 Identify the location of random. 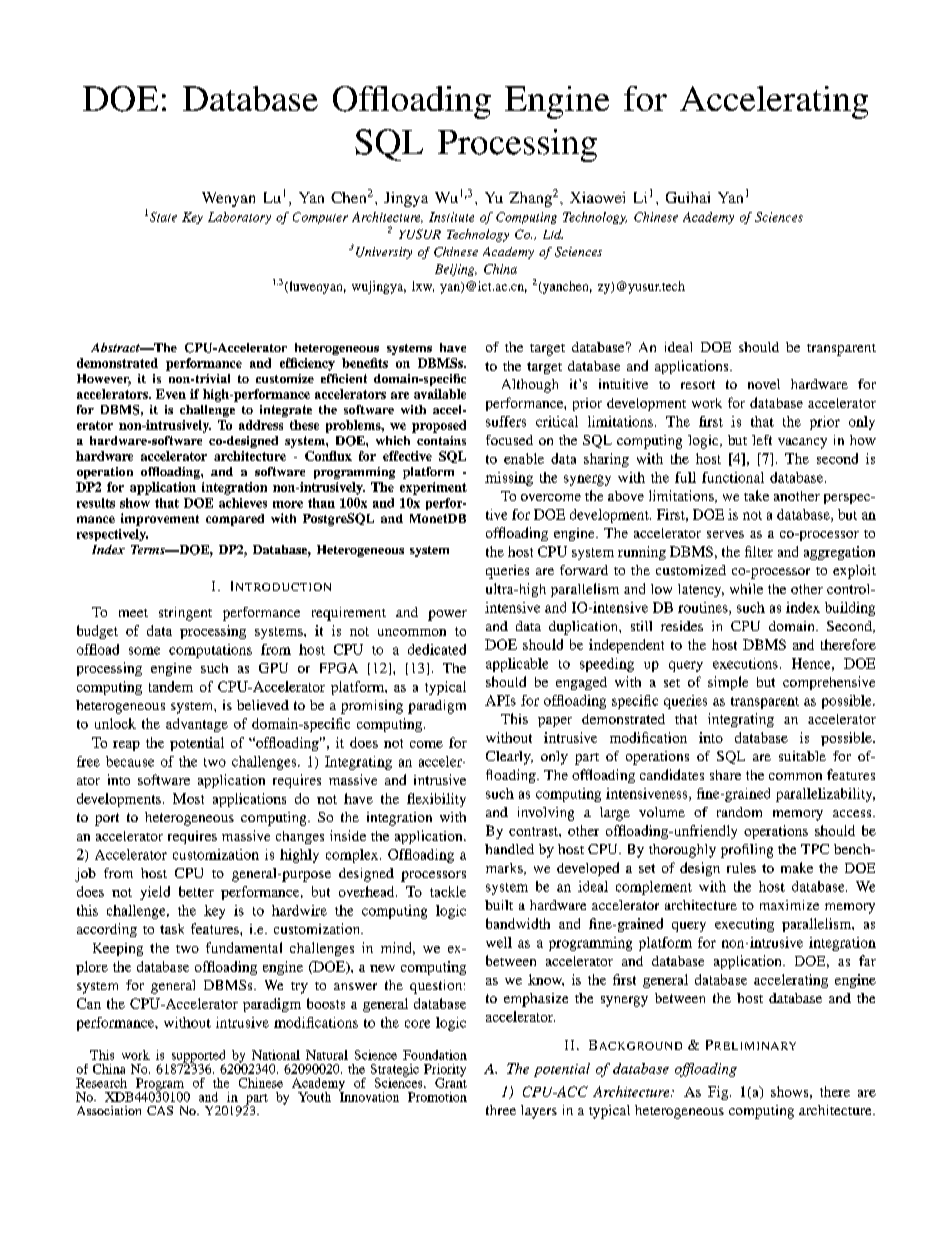
(739, 812).
